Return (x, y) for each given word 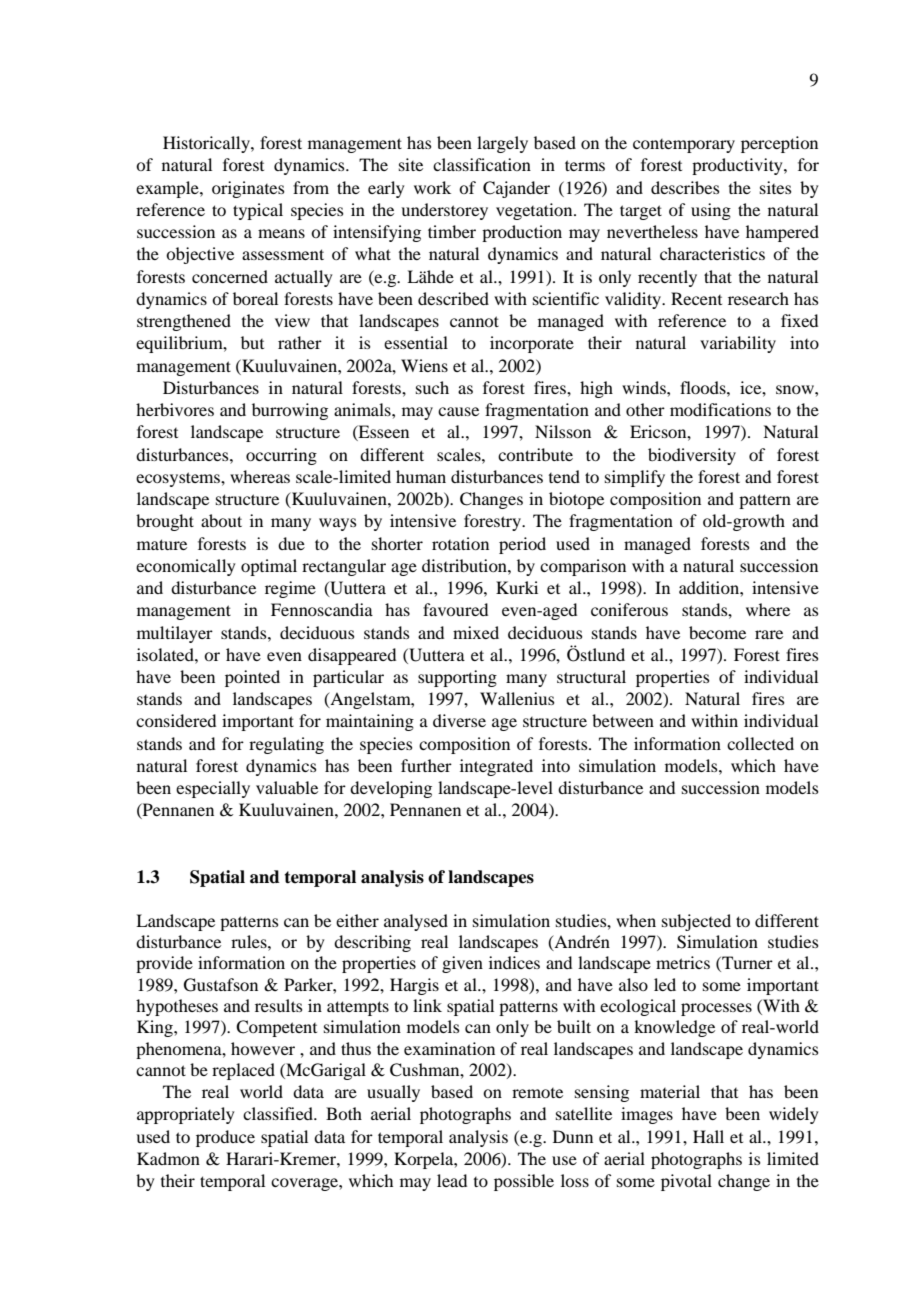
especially (213, 789)
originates (248, 189)
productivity (738, 166)
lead (452, 1180)
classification (482, 164)
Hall (708, 1136)
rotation (460, 543)
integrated (496, 767)
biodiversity (692, 456)
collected (760, 743)
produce (225, 1138)
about (221, 520)
